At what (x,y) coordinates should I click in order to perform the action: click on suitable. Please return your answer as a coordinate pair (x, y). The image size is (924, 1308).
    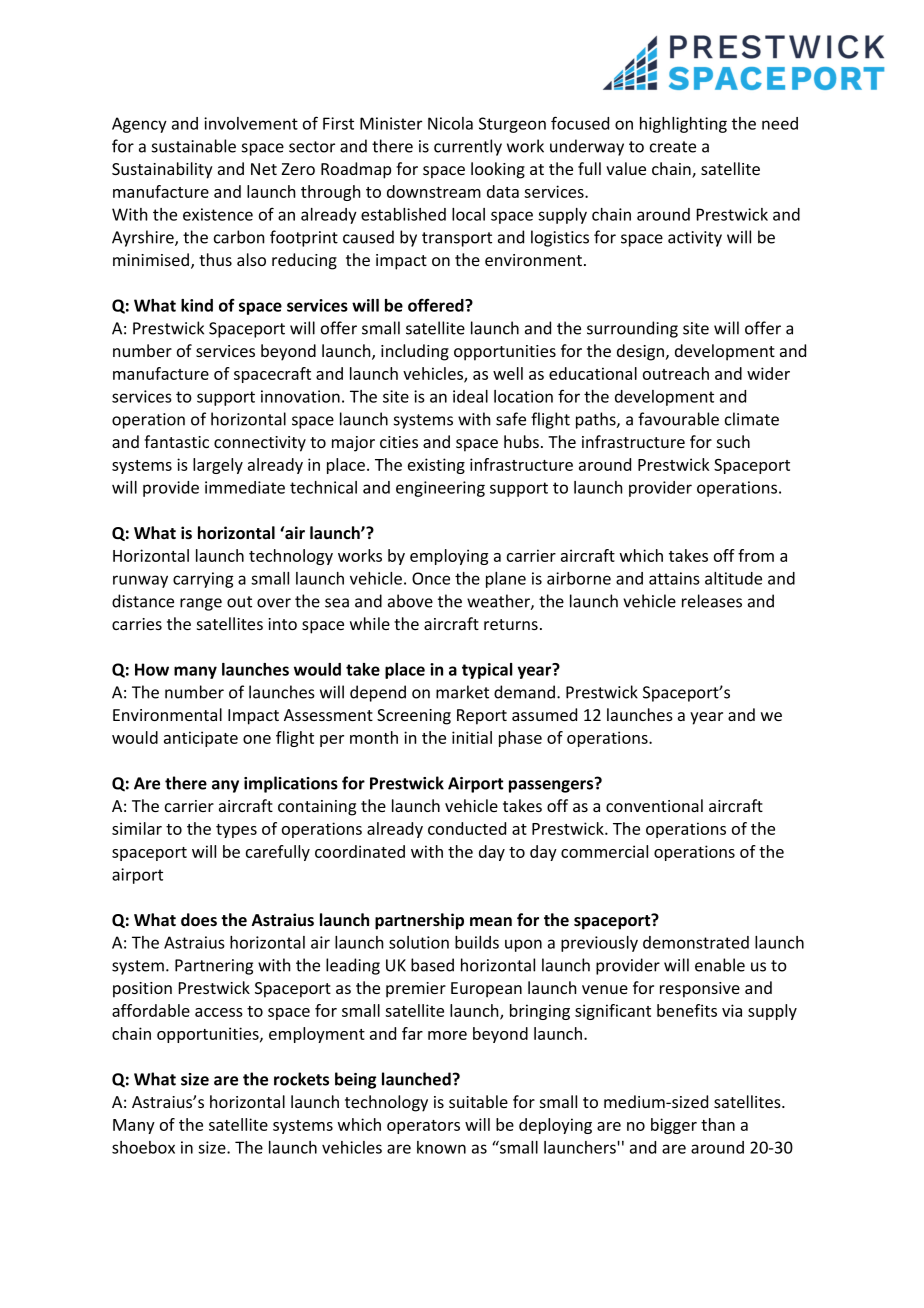
    Looking at the image, I should click on (478, 1101).
